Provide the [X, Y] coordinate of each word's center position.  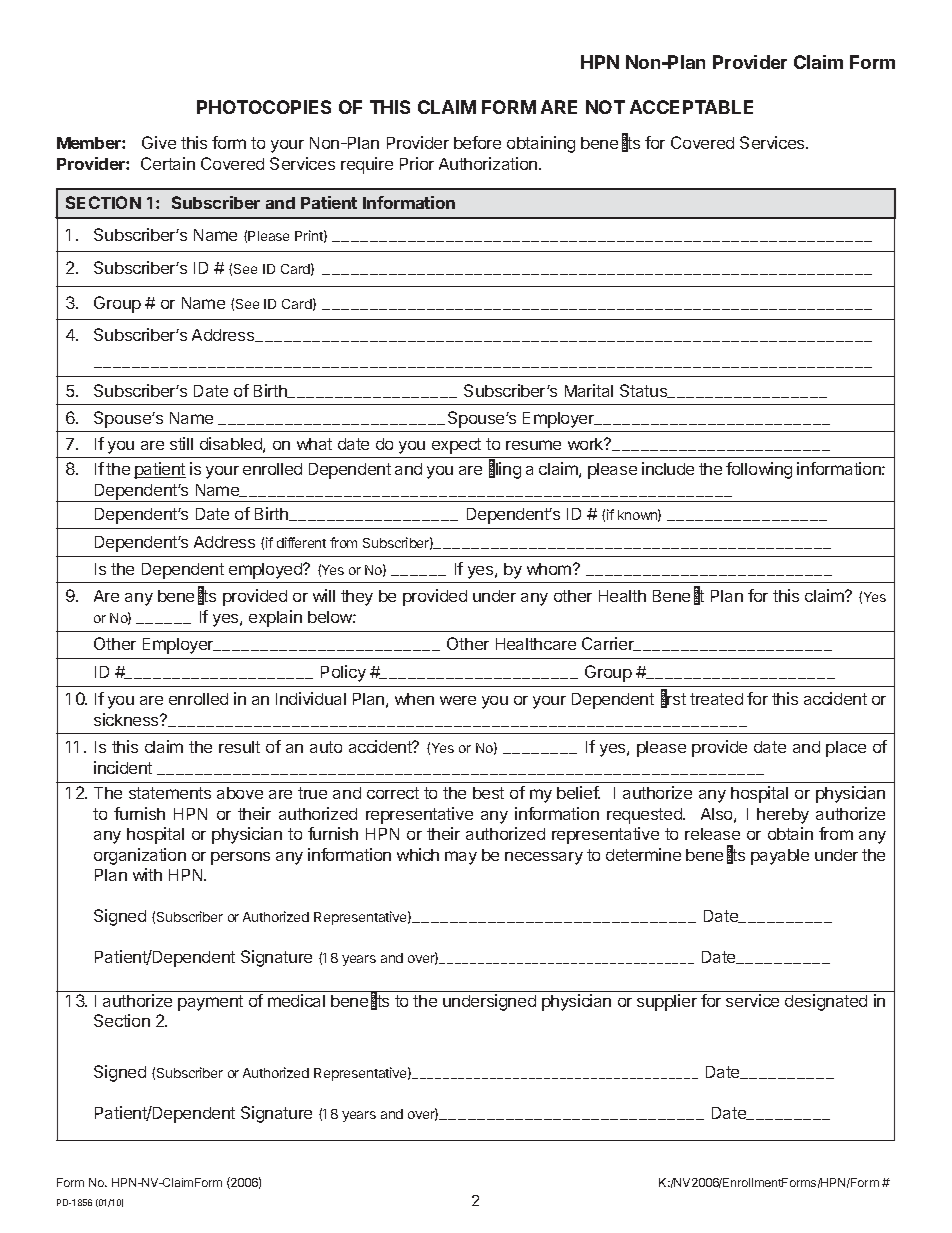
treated [716, 699]
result [239, 747]
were [458, 700]
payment [210, 1003]
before [477, 142]
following [759, 470]
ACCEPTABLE [691, 107]
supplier [667, 1002]
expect [456, 446]
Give [159, 142]
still [181, 443]
